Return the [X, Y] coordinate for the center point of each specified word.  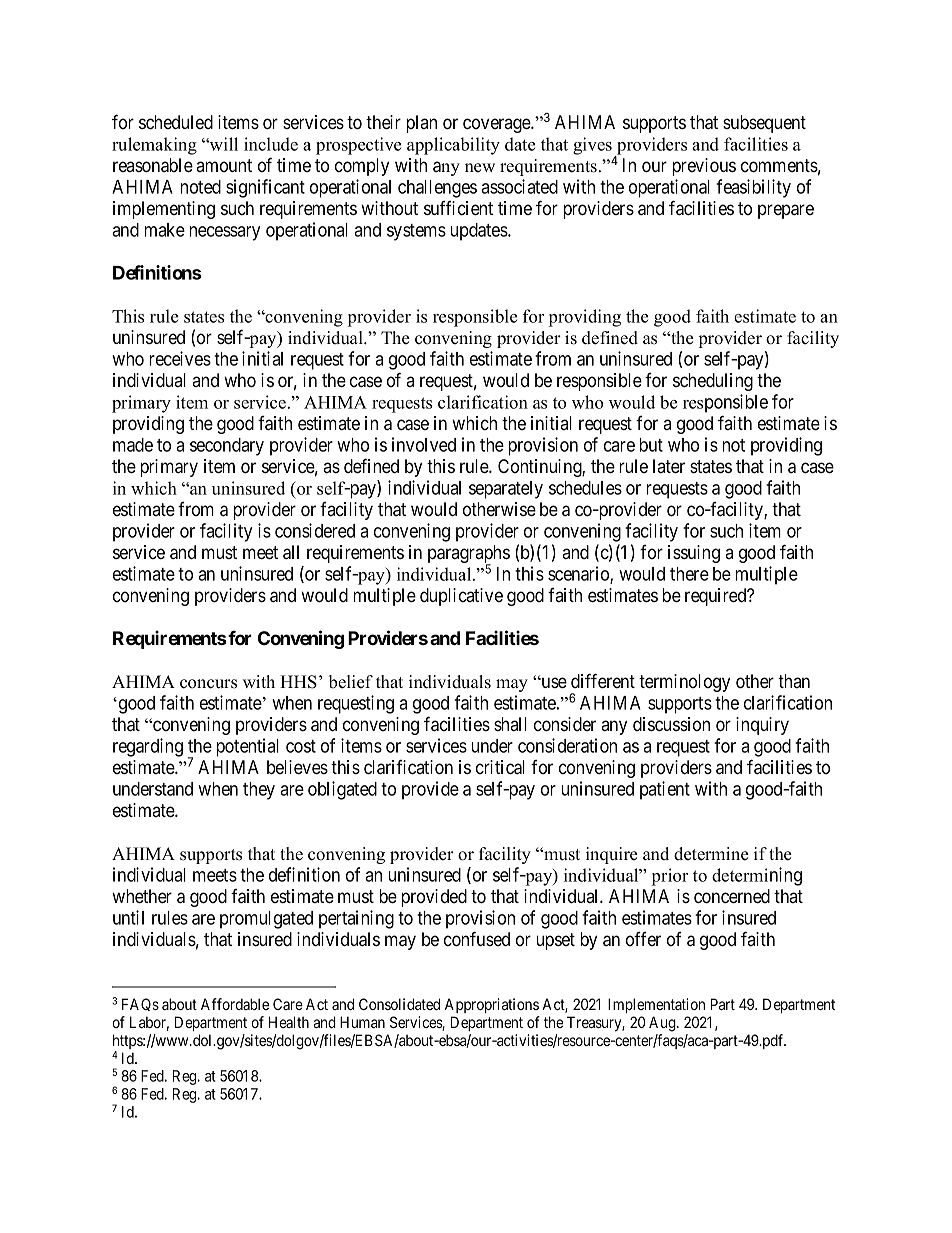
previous [704, 167]
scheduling [713, 382]
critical [500, 767]
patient [665, 790]
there [689, 574]
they [259, 791]
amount [224, 165]
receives [180, 358]
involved [424, 444]
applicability [453, 146]
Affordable [235, 1004]
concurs [208, 684]
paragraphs [469, 555]
